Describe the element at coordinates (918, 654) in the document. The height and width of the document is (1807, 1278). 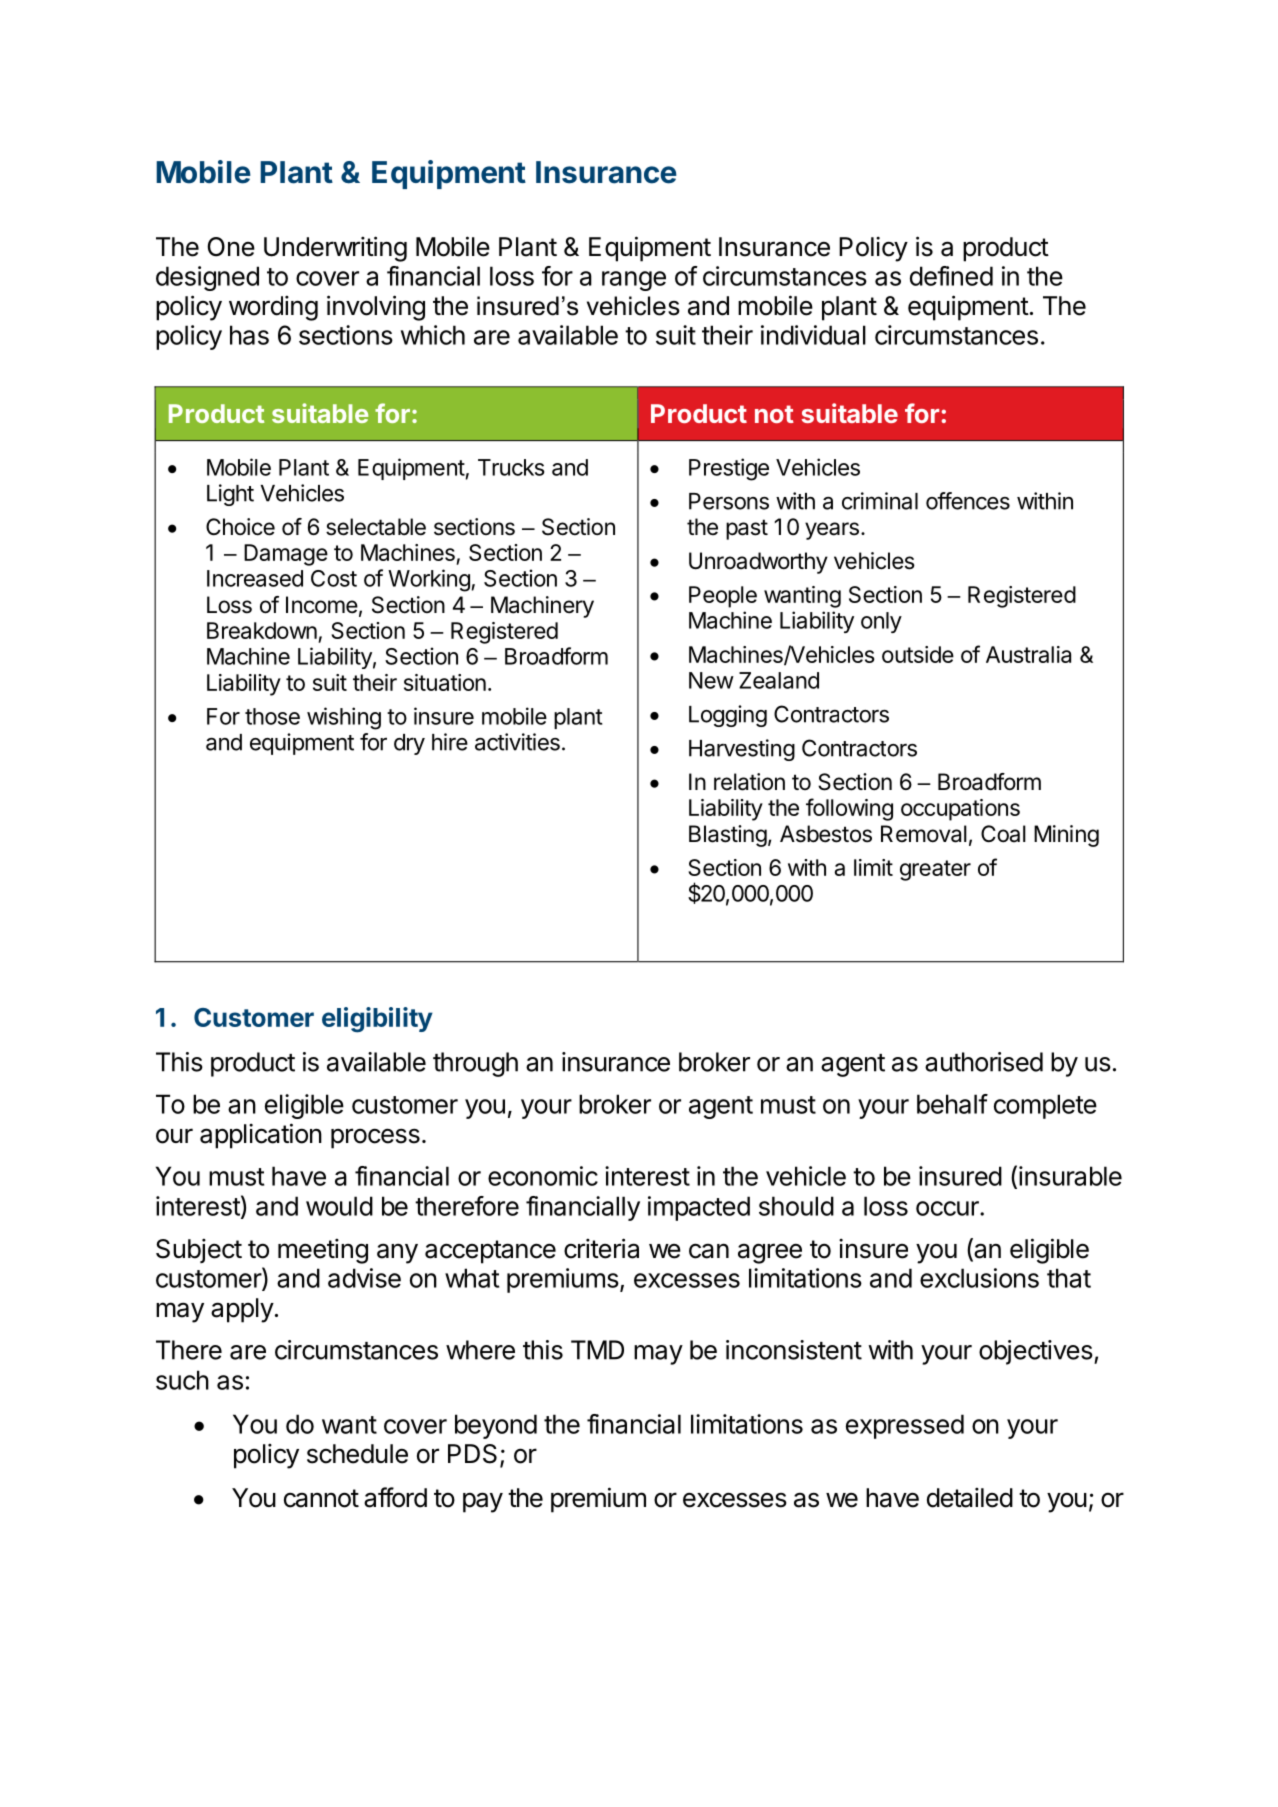
I see `outside` at that location.
